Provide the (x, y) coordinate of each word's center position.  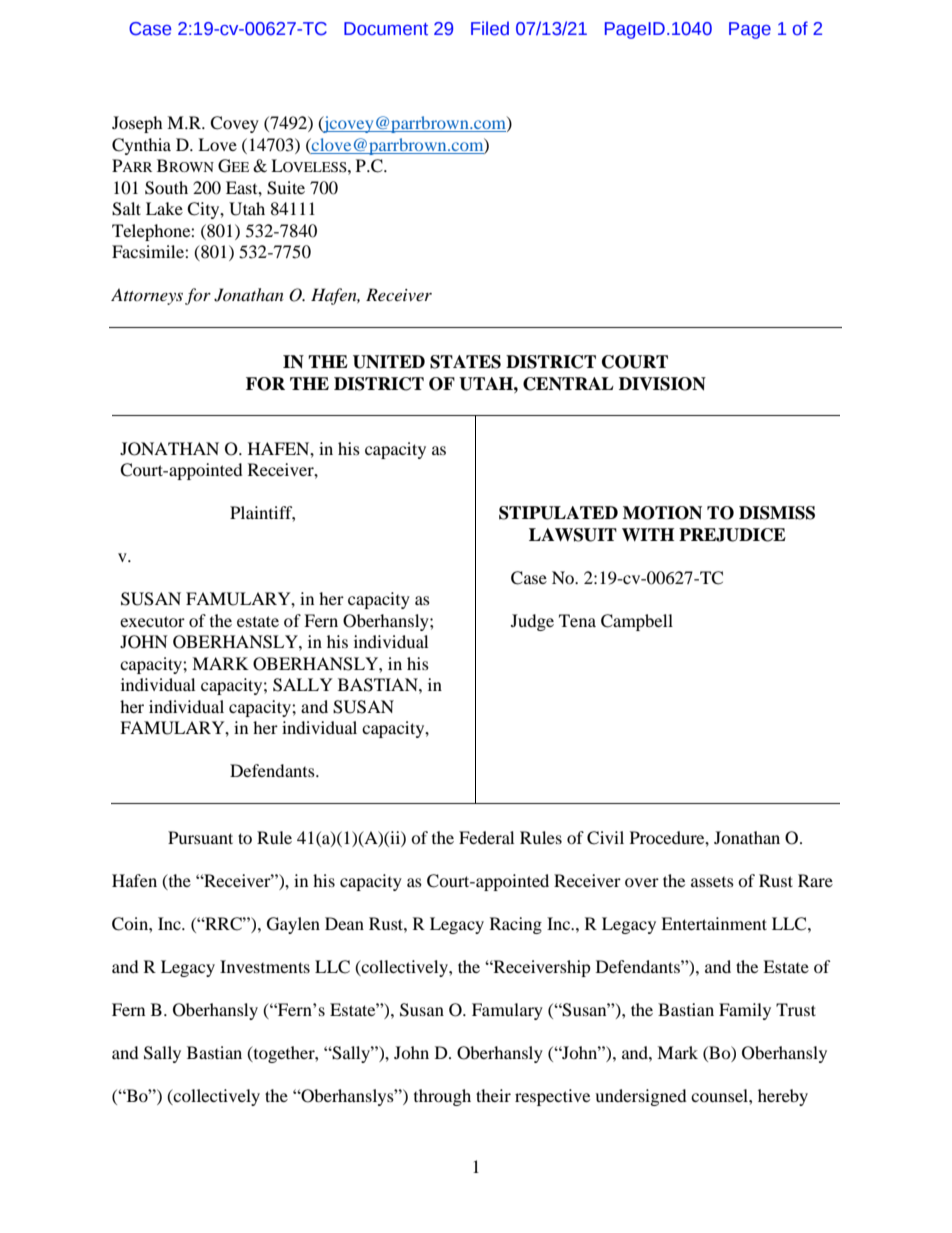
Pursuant (200, 837)
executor (152, 621)
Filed (490, 28)
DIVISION (662, 384)
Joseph (137, 124)
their (493, 1095)
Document (386, 29)
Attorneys (147, 296)
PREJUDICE (732, 535)
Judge (532, 622)
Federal (486, 837)
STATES (465, 362)
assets (712, 882)
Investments (265, 966)
